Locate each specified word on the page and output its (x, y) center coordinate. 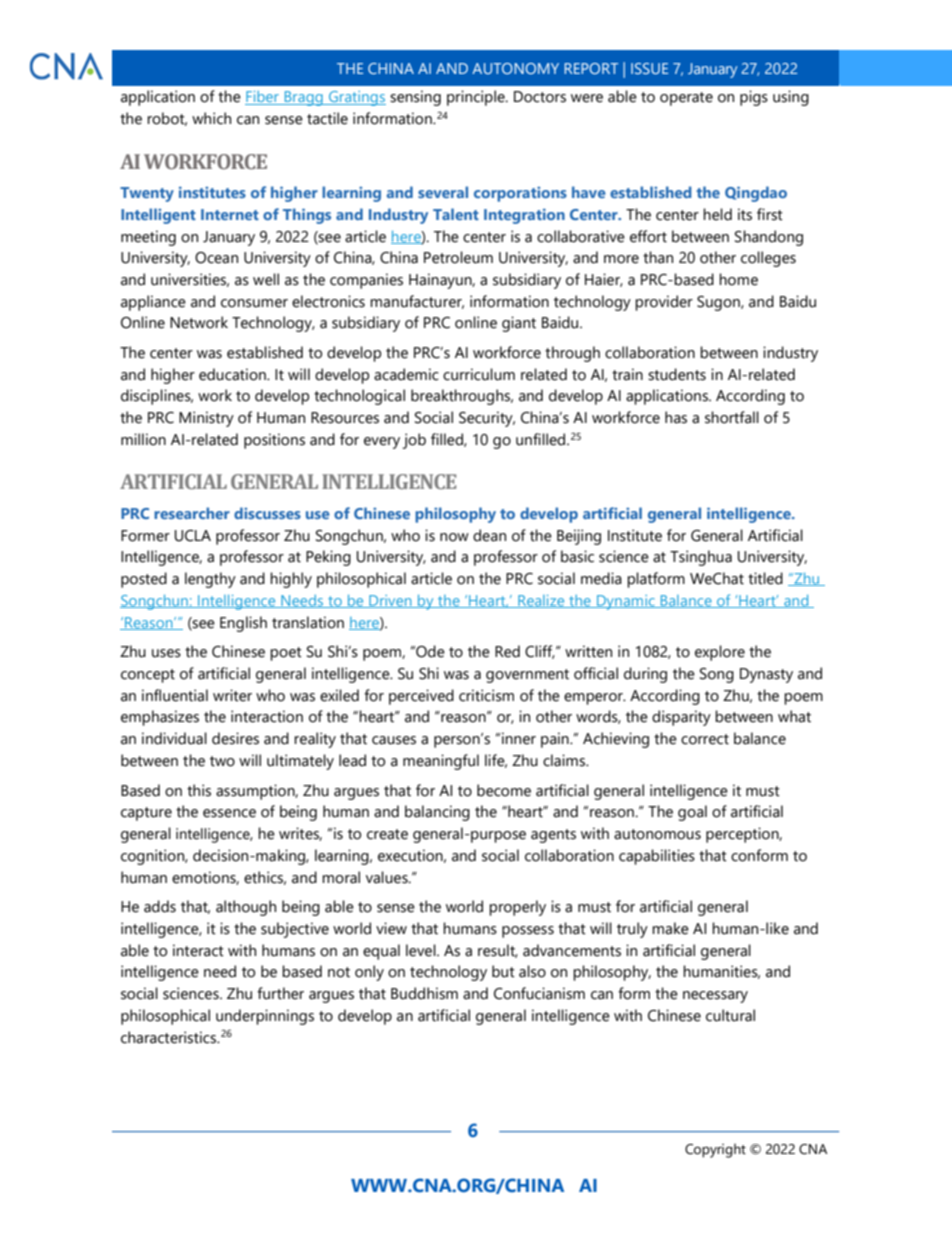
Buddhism (424, 993)
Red (507, 651)
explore (720, 653)
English (243, 624)
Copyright (715, 1150)
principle (477, 98)
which (211, 118)
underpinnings (265, 1017)
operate (686, 99)
